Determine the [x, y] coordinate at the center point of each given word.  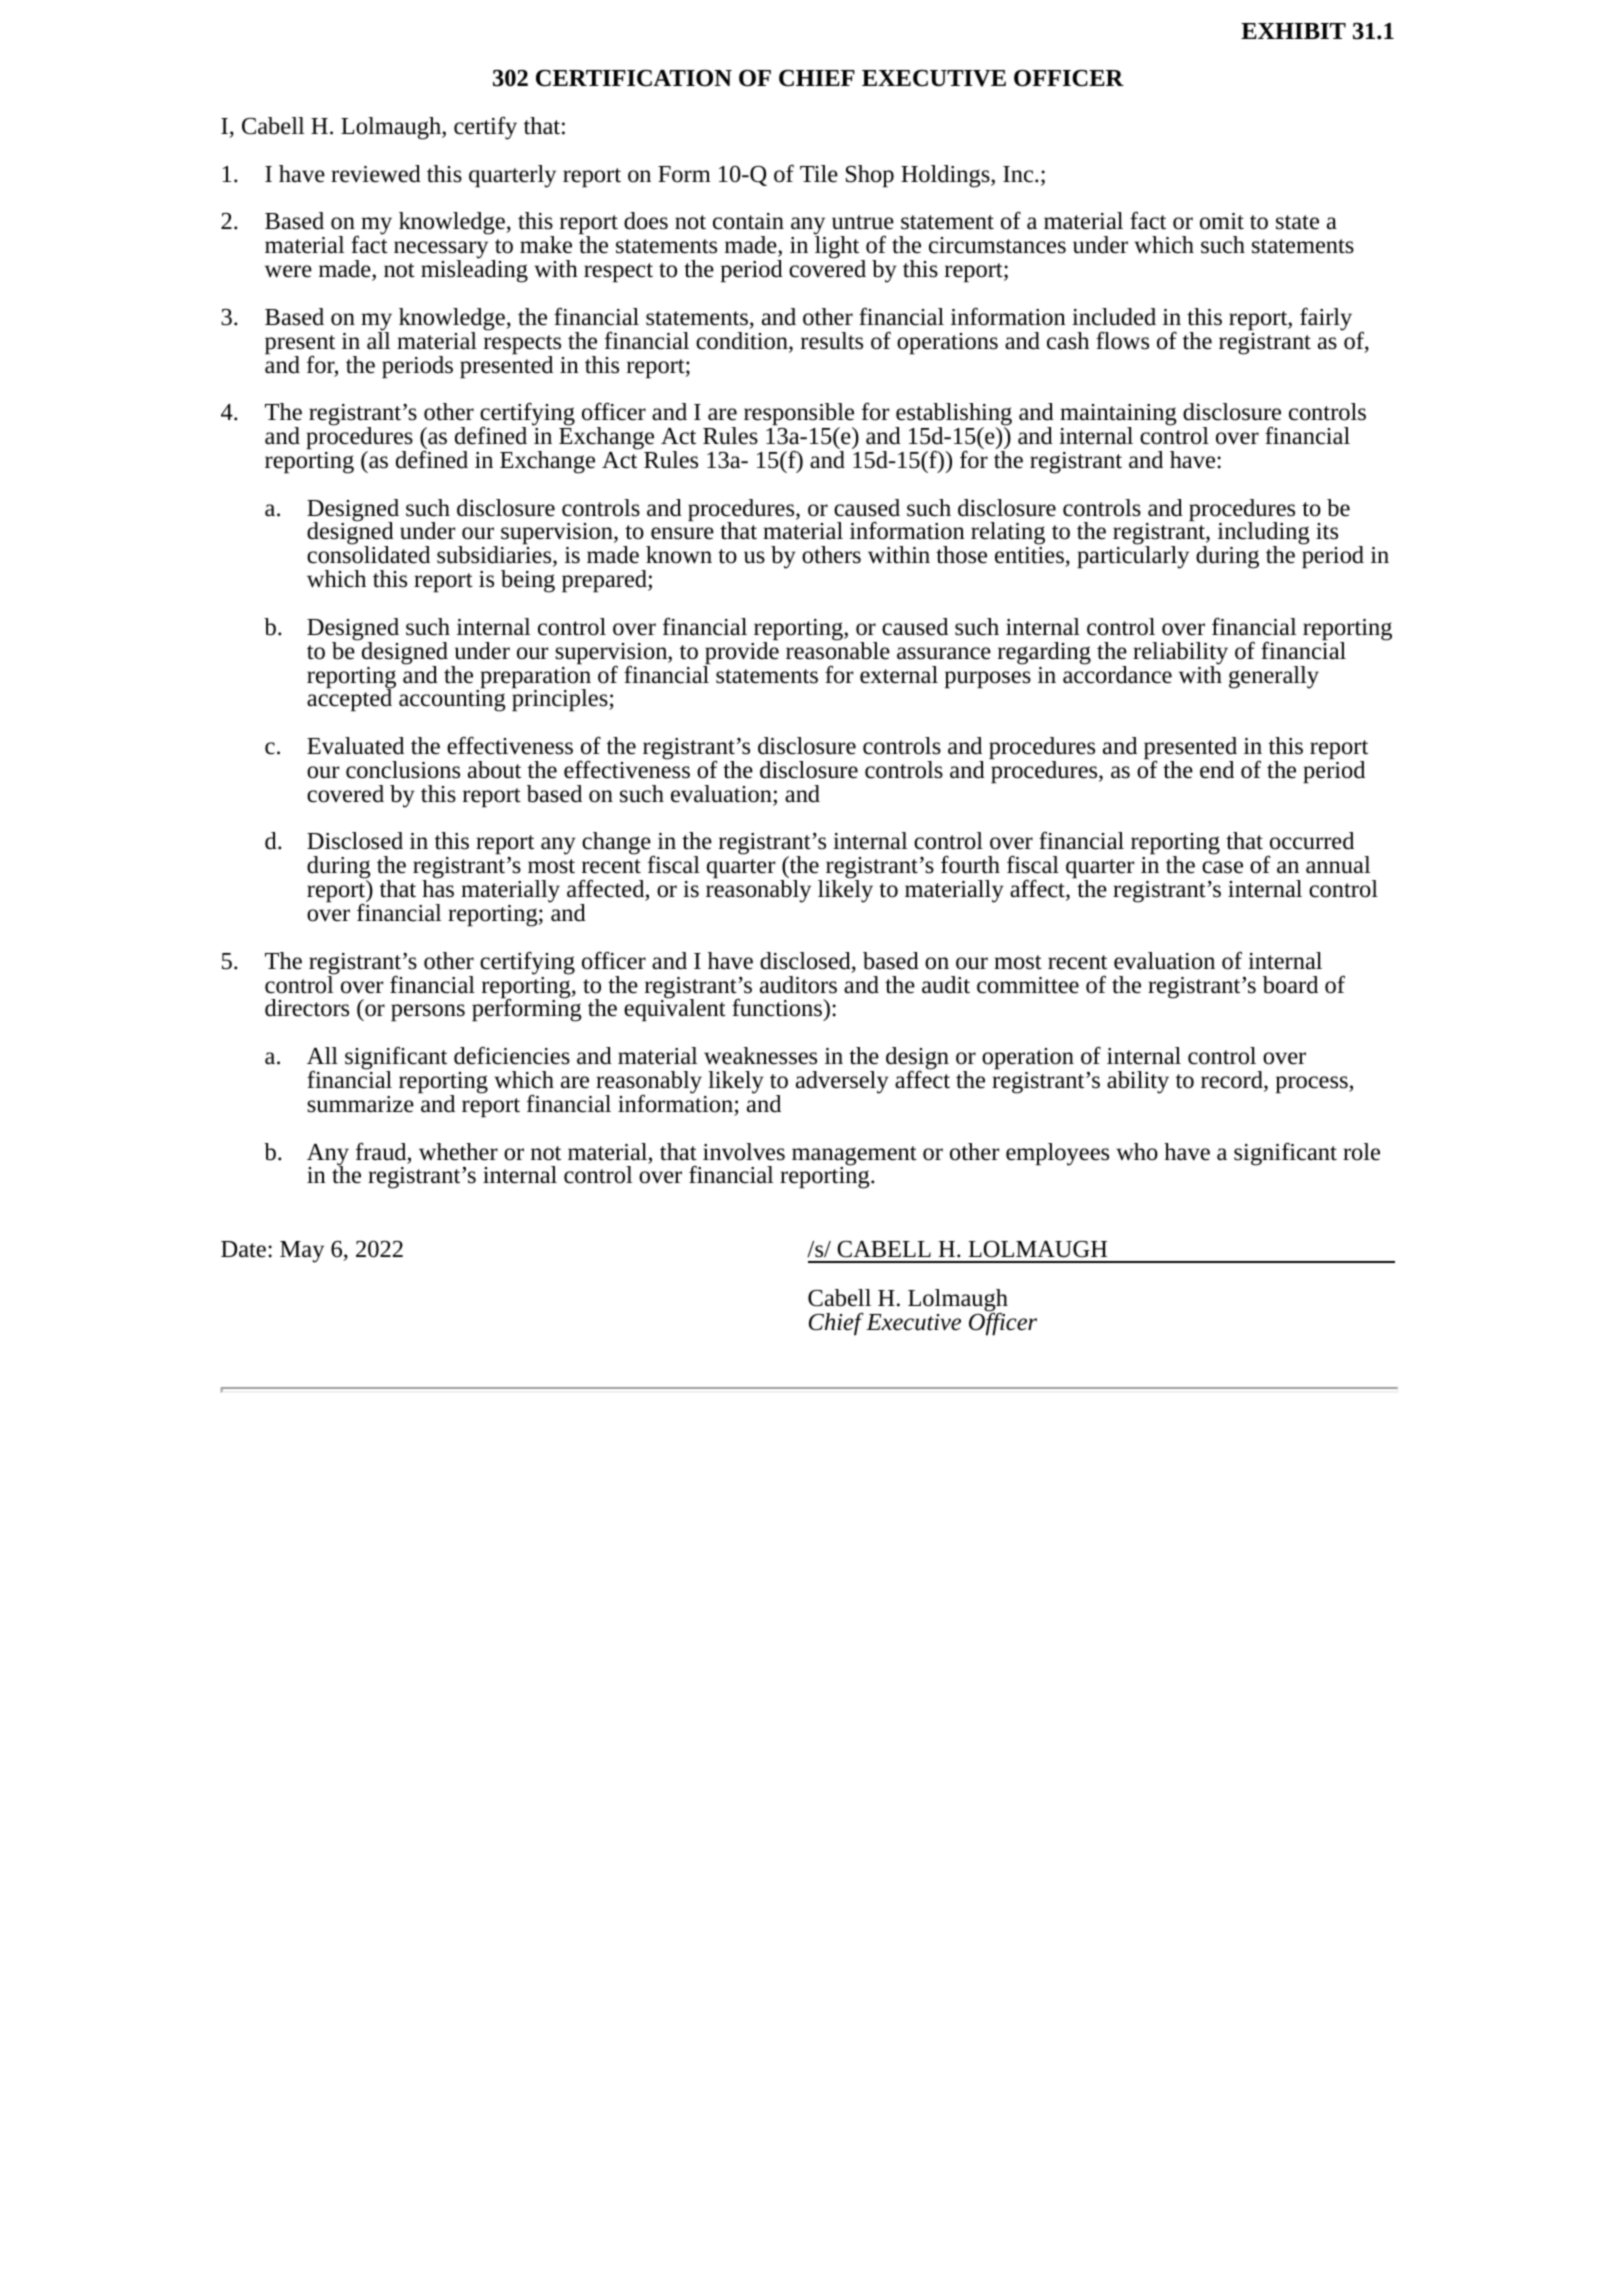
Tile [819, 174]
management [854, 1157]
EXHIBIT [1293, 31]
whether [458, 1152]
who [1137, 1152]
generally [1274, 677]
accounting [452, 700]
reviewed [376, 174]
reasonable [838, 650]
